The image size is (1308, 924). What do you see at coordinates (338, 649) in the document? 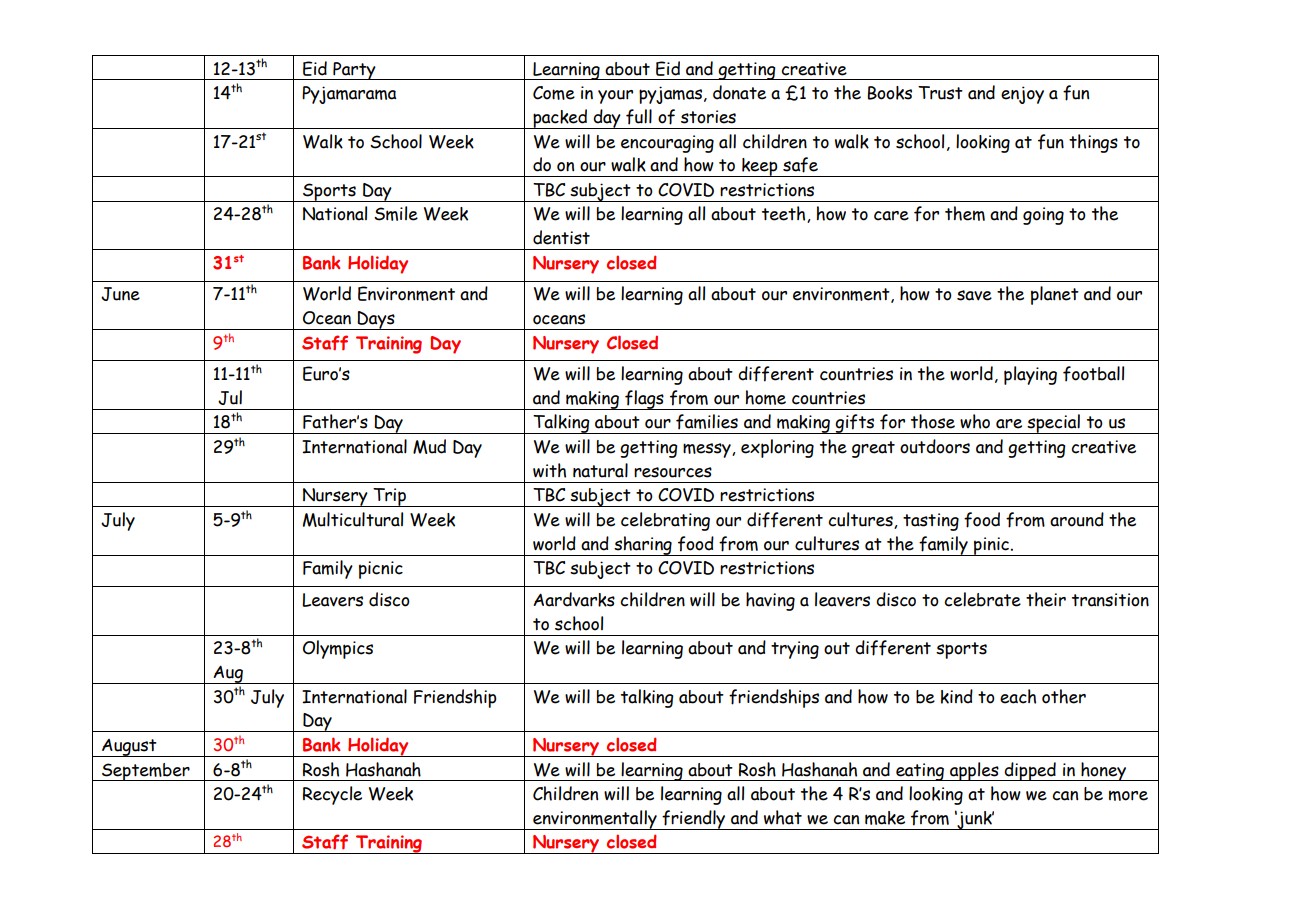
I see `Olympics` at bounding box center [338, 649].
